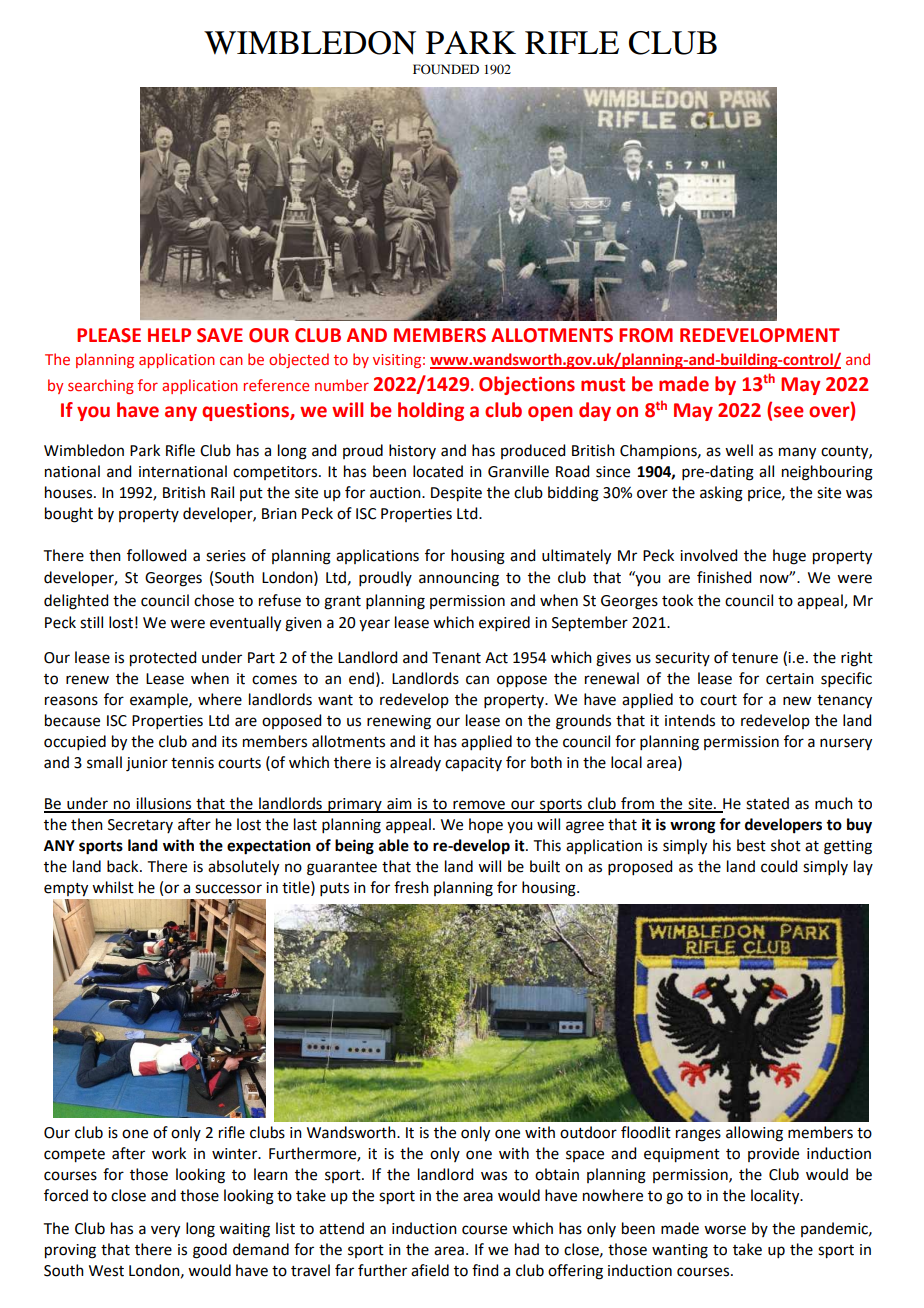 Image resolution: width=924 pixels, height=1308 pixels. Describe the element at coordinates (755, 658) in the page. I see `tenure` at that location.
